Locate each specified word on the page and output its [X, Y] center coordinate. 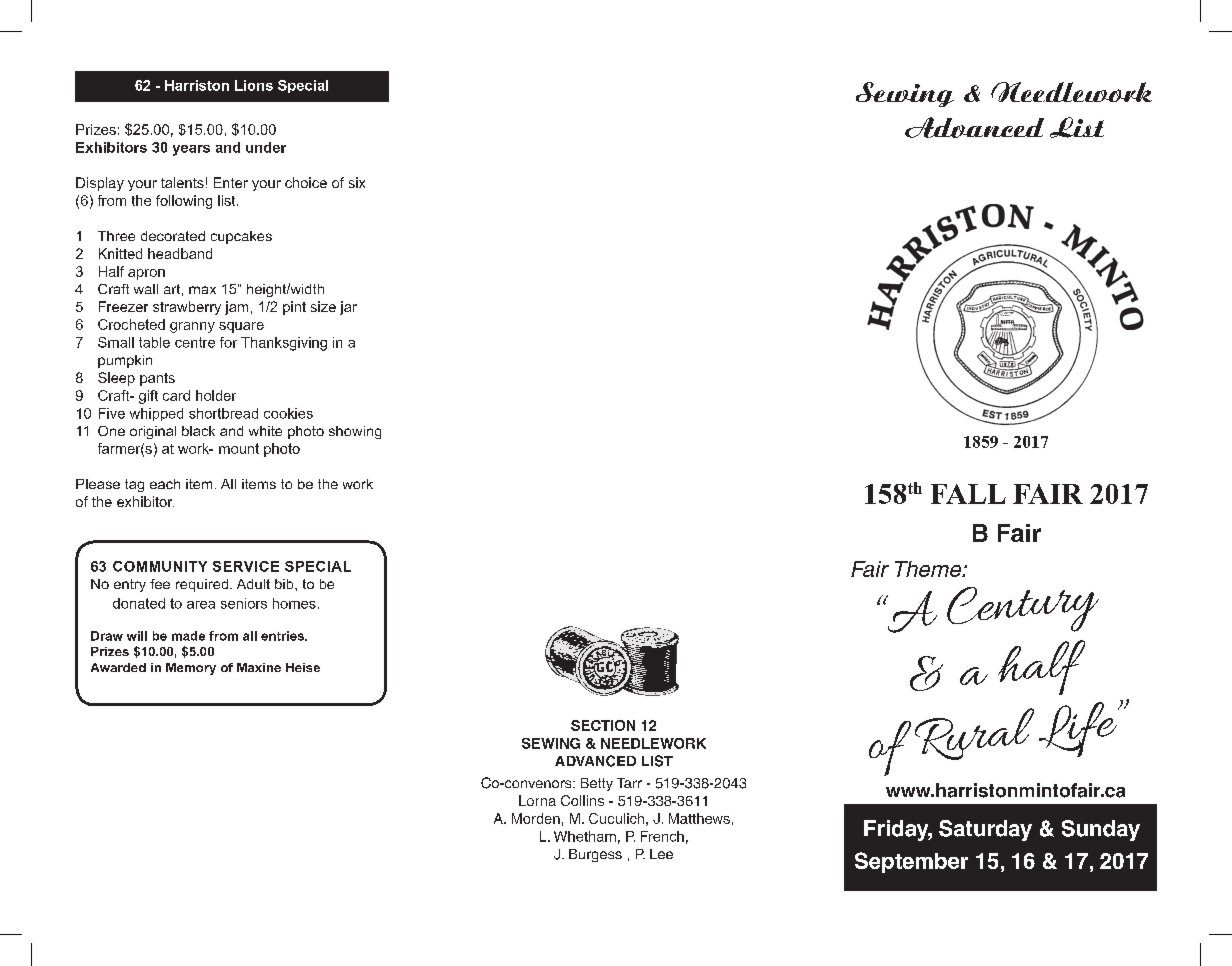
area [201, 605]
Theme [929, 569]
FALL [968, 494]
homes [294, 603]
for [228, 342]
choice [306, 182]
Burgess [595, 855]
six [357, 182]
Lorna [537, 800]
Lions [254, 85]
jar [348, 308]
